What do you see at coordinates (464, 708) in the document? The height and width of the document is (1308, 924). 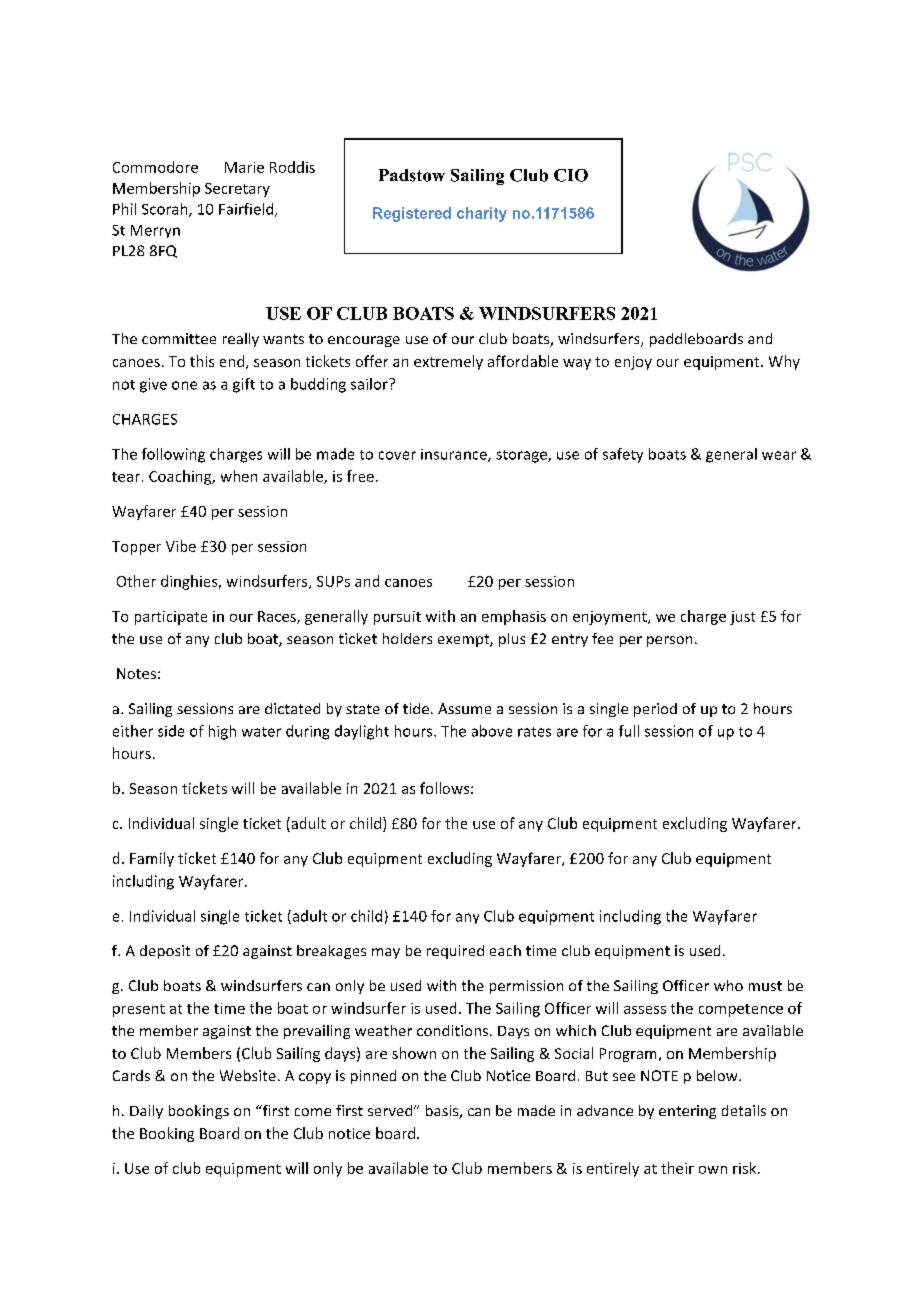 I see `Assume` at bounding box center [464, 708].
